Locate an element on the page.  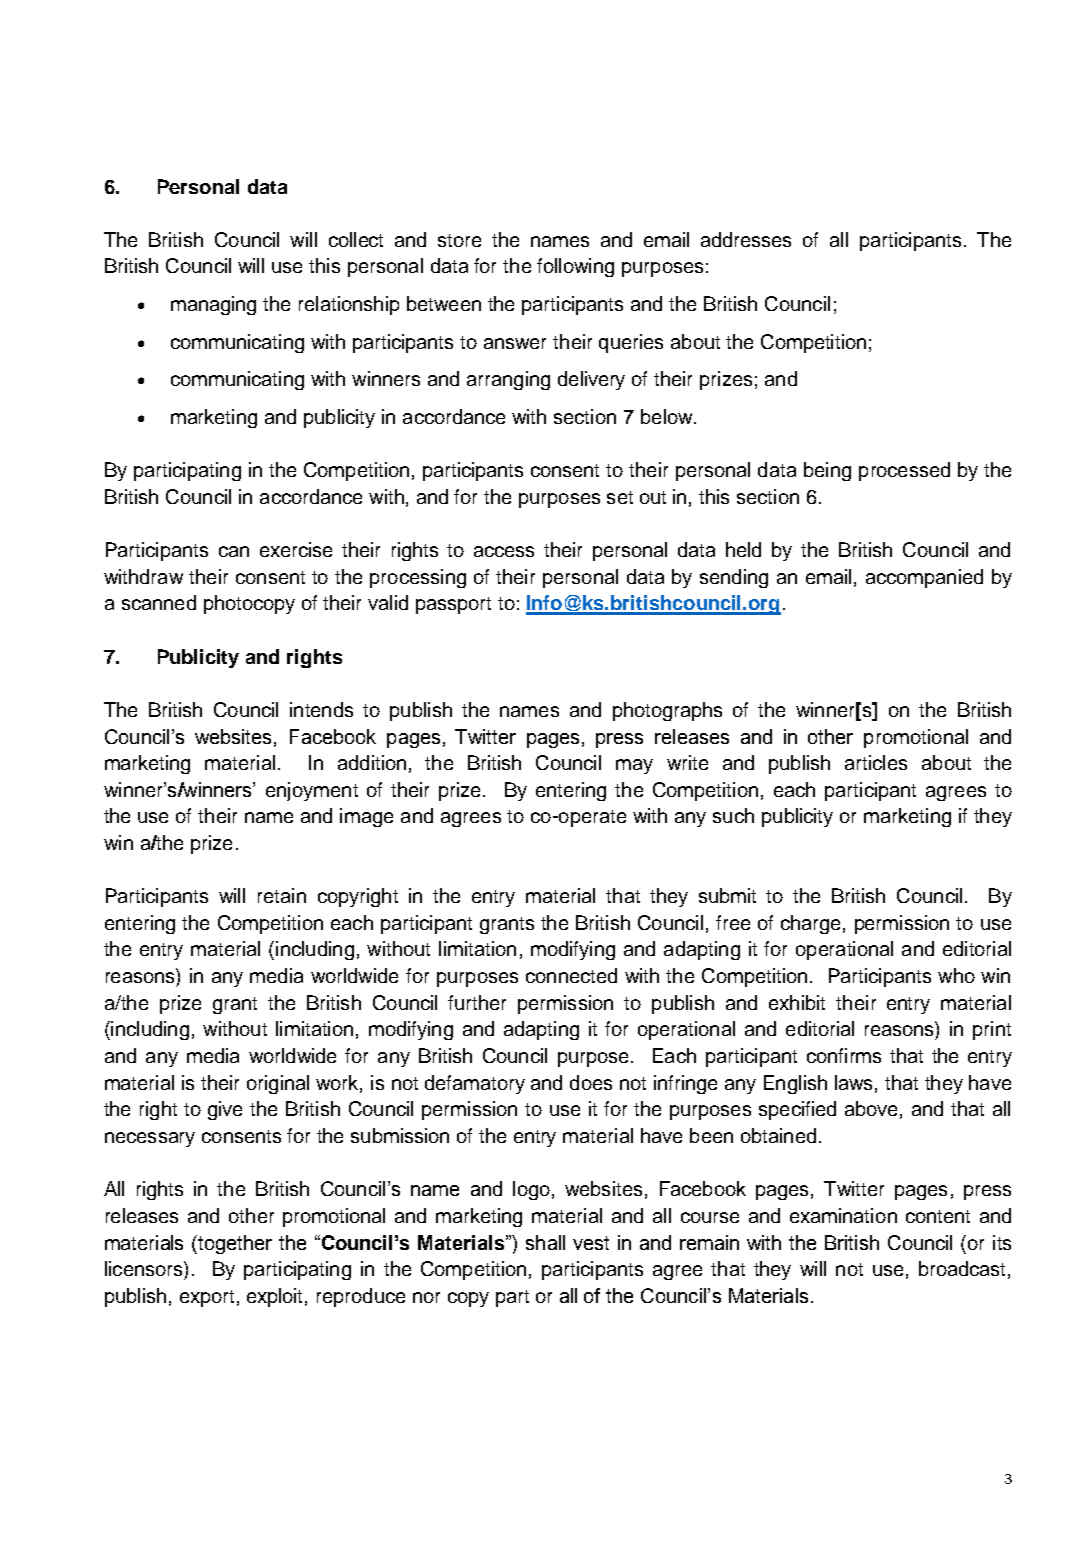
may is located at coordinates (634, 766).
